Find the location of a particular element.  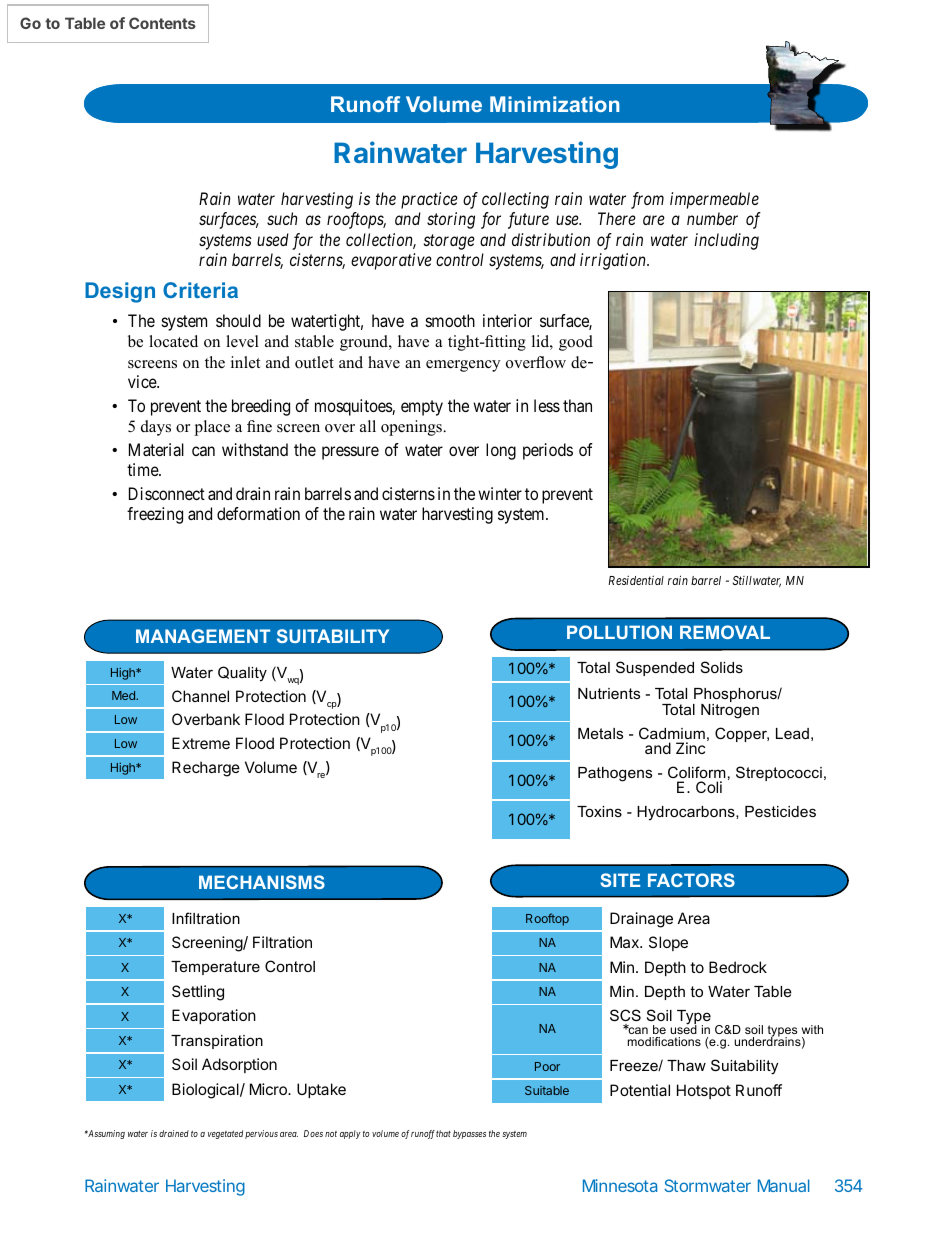

FACTORS is located at coordinates (691, 880).
